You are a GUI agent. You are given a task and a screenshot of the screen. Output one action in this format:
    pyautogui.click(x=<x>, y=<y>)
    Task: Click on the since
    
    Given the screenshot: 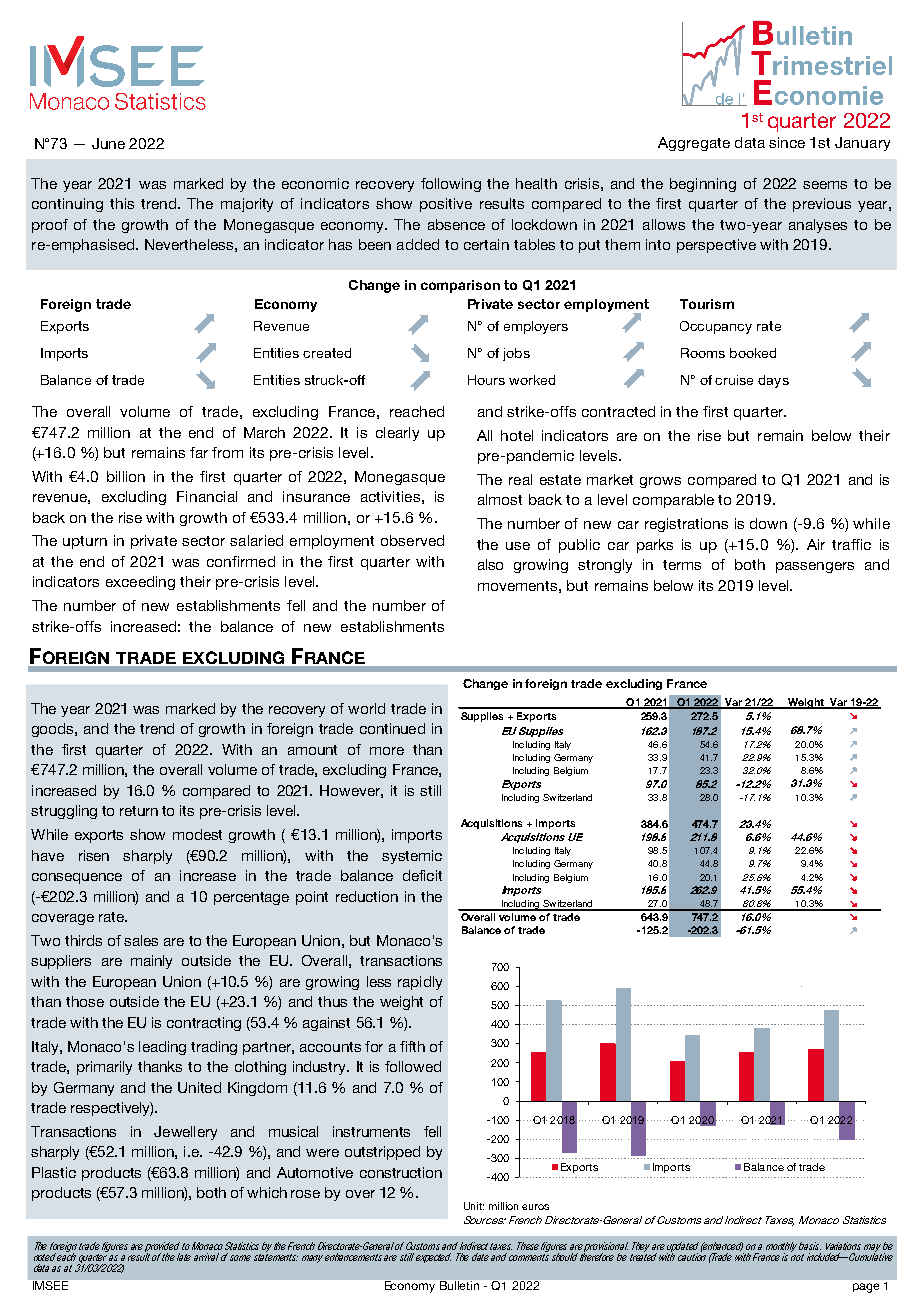 What is the action you would take?
    pyautogui.click(x=787, y=142)
